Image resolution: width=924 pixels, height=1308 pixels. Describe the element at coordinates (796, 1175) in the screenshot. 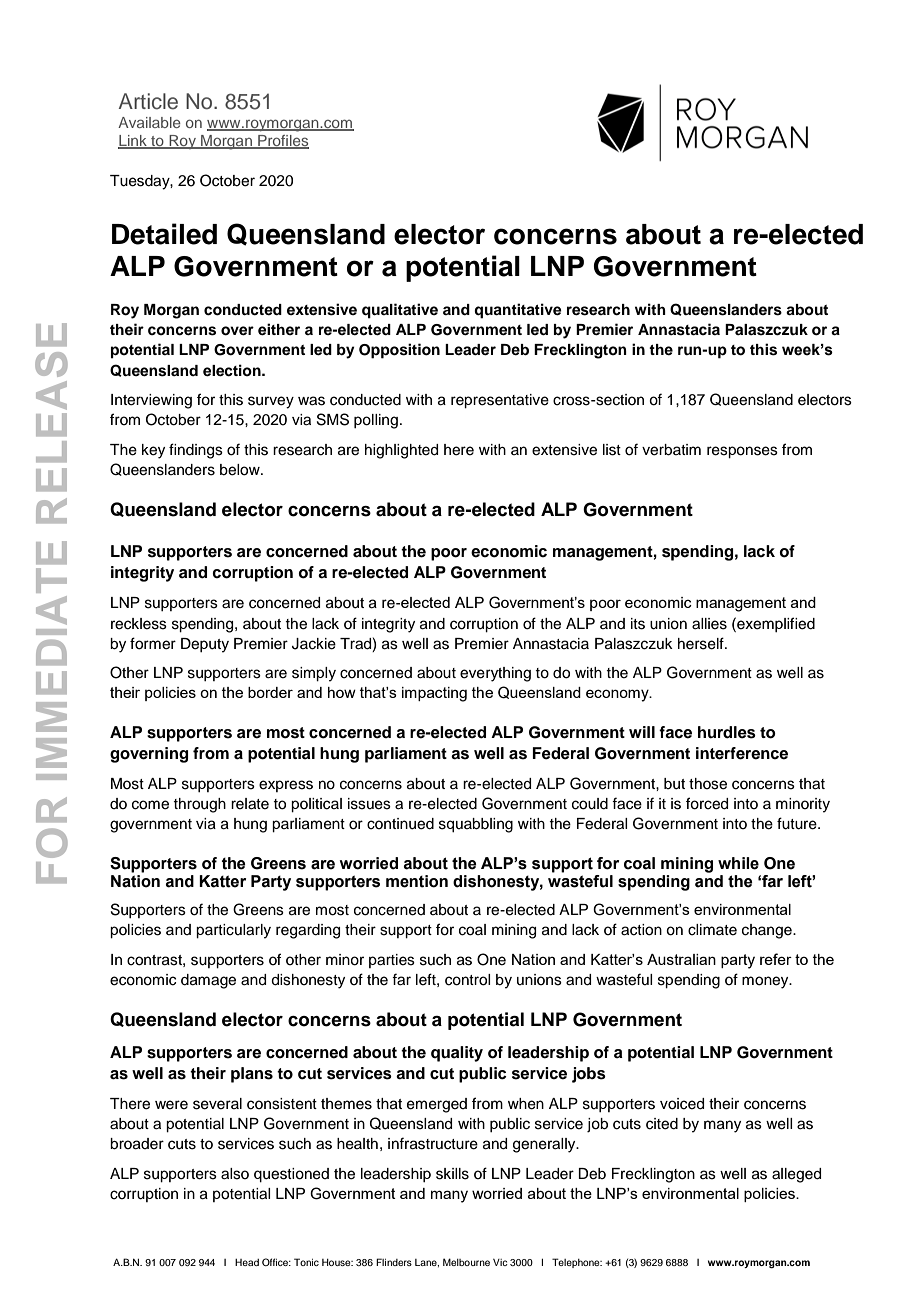

I see `alleged` at that location.
